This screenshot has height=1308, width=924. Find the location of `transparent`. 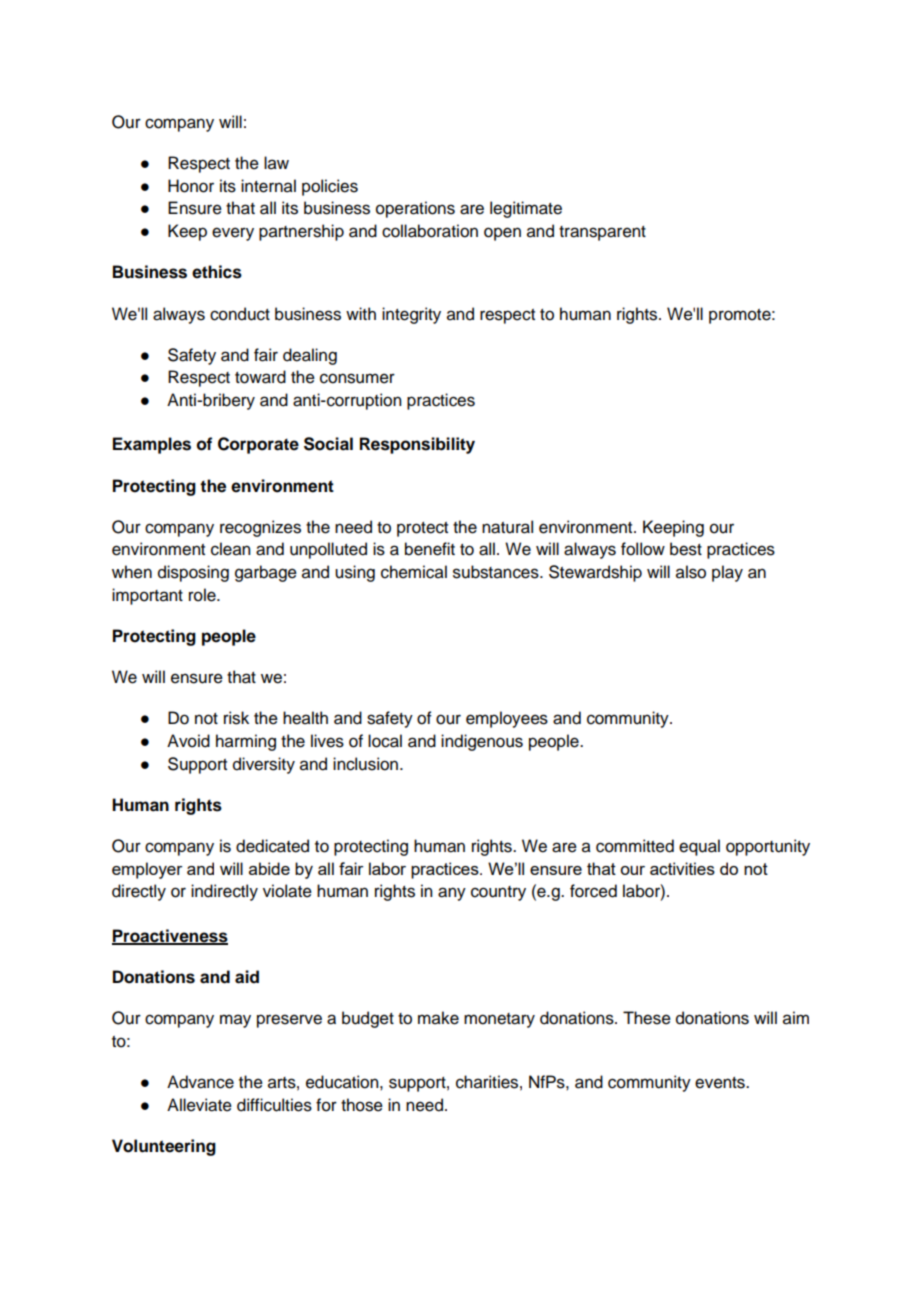

transparent is located at coordinates (602, 233).
